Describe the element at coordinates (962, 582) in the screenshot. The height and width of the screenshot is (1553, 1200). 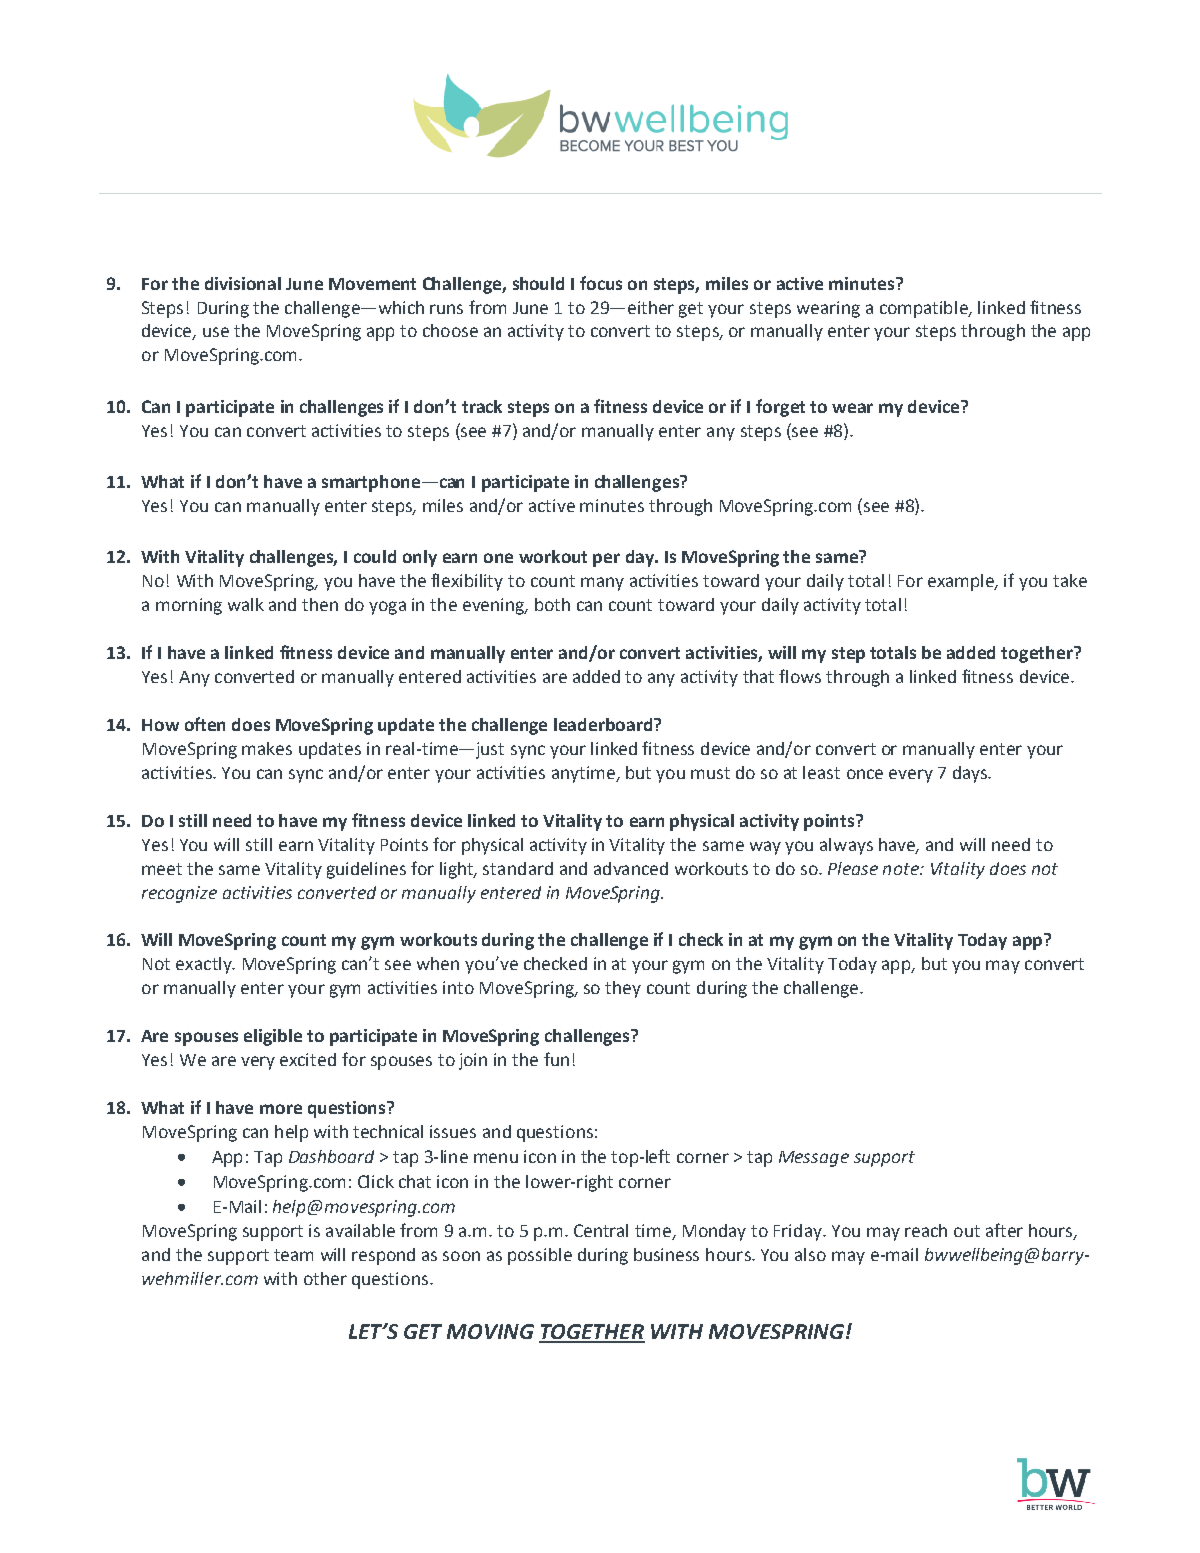
I see `example` at that location.
